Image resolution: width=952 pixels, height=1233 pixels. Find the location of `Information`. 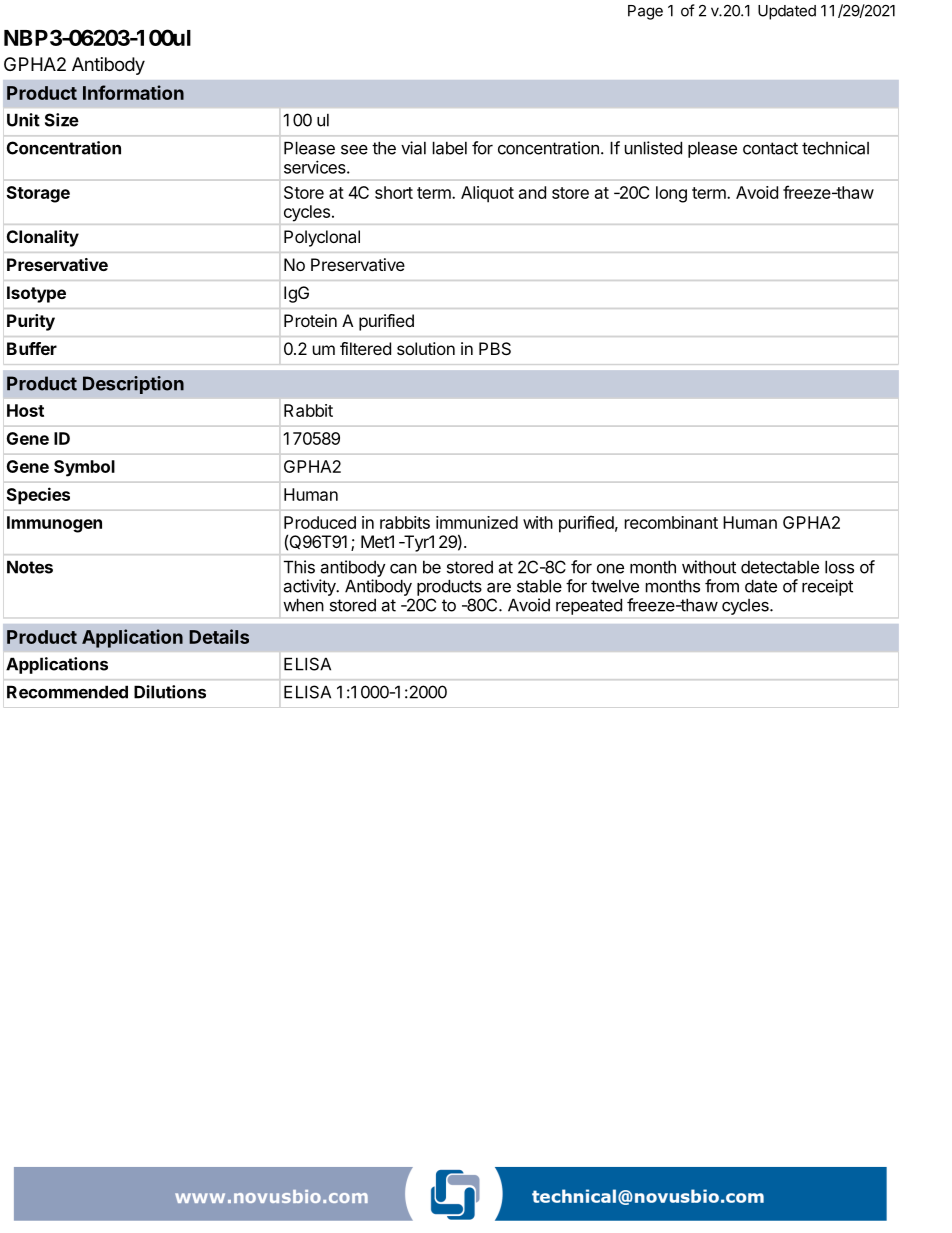

Information is located at coordinates (133, 92).
